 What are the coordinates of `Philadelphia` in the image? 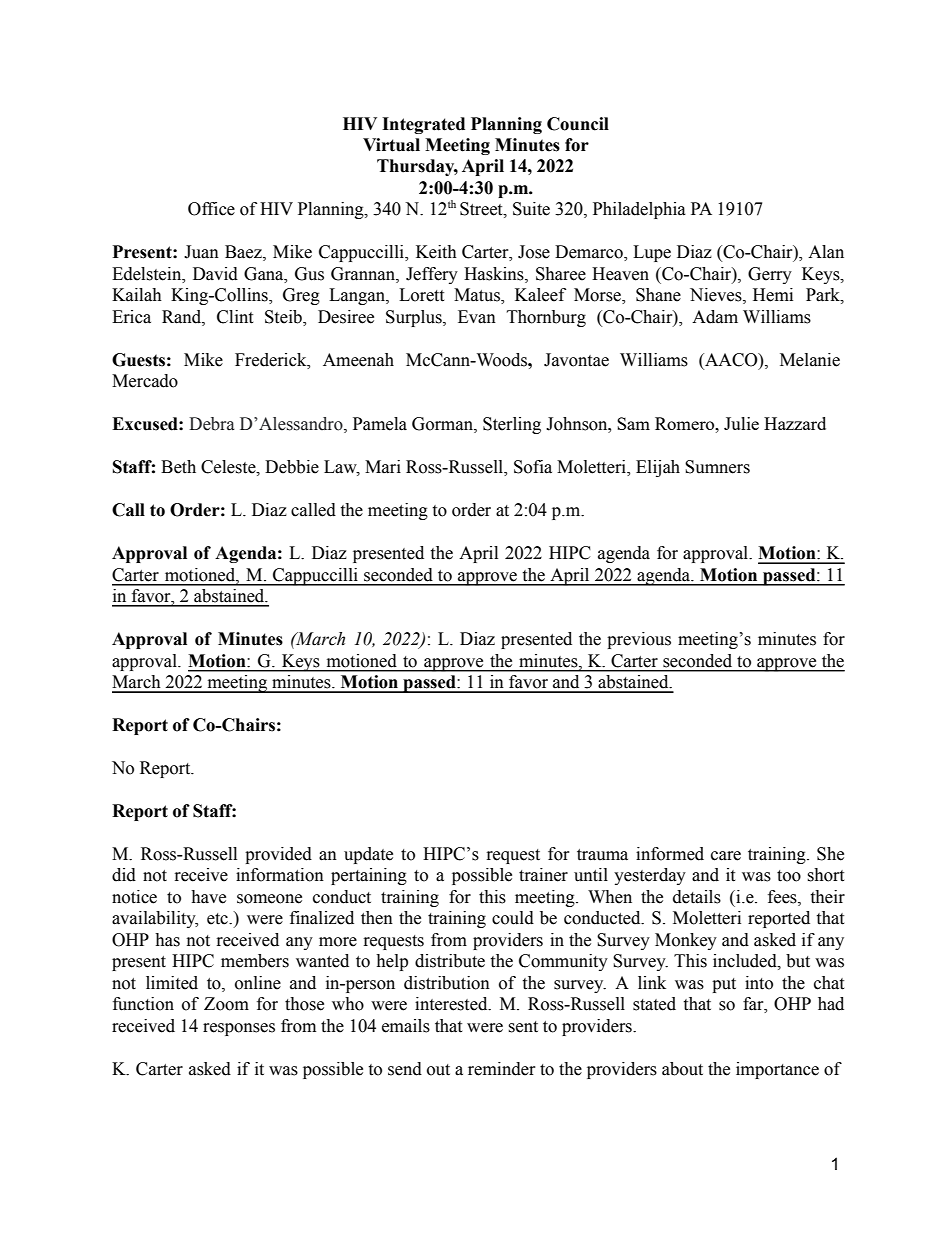 It's located at (639, 210).
